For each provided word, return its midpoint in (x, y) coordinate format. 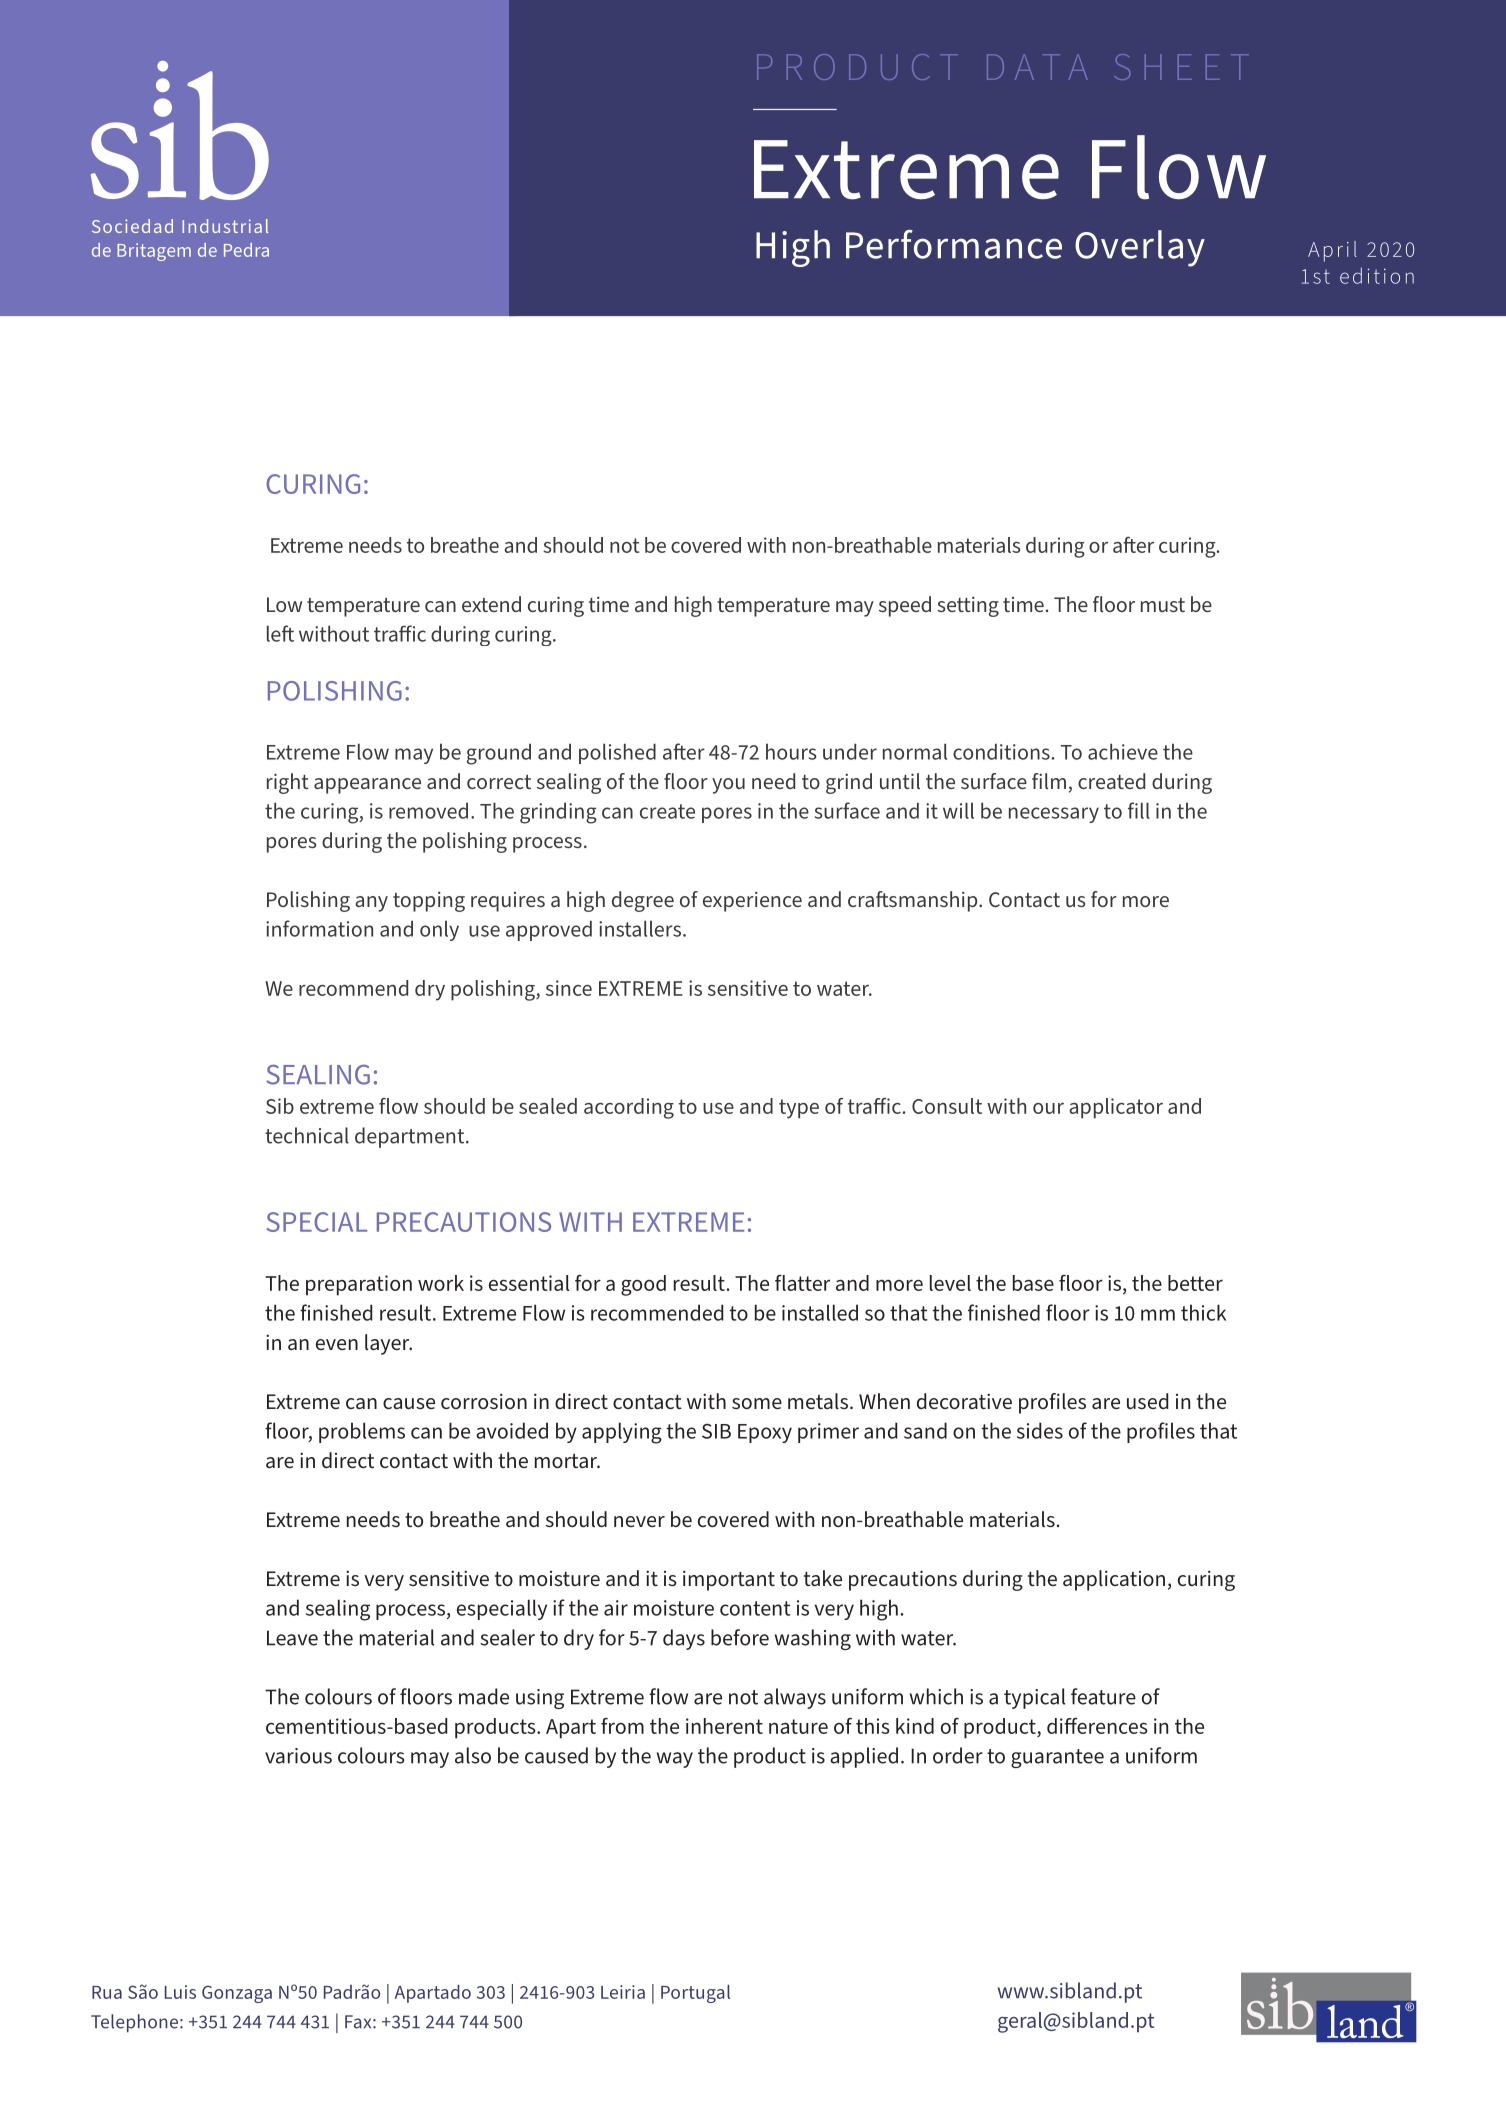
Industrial (225, 226)
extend (491, 604)
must (1163, 605)
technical (307, 1135)
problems (362, 1432)
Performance (954, 244)
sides (1040, 1430)
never (639, 1521)
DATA (1037, 67)
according (629, 1108)
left (280, 633)
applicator (1116, 1108)
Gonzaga (237, 1994)
